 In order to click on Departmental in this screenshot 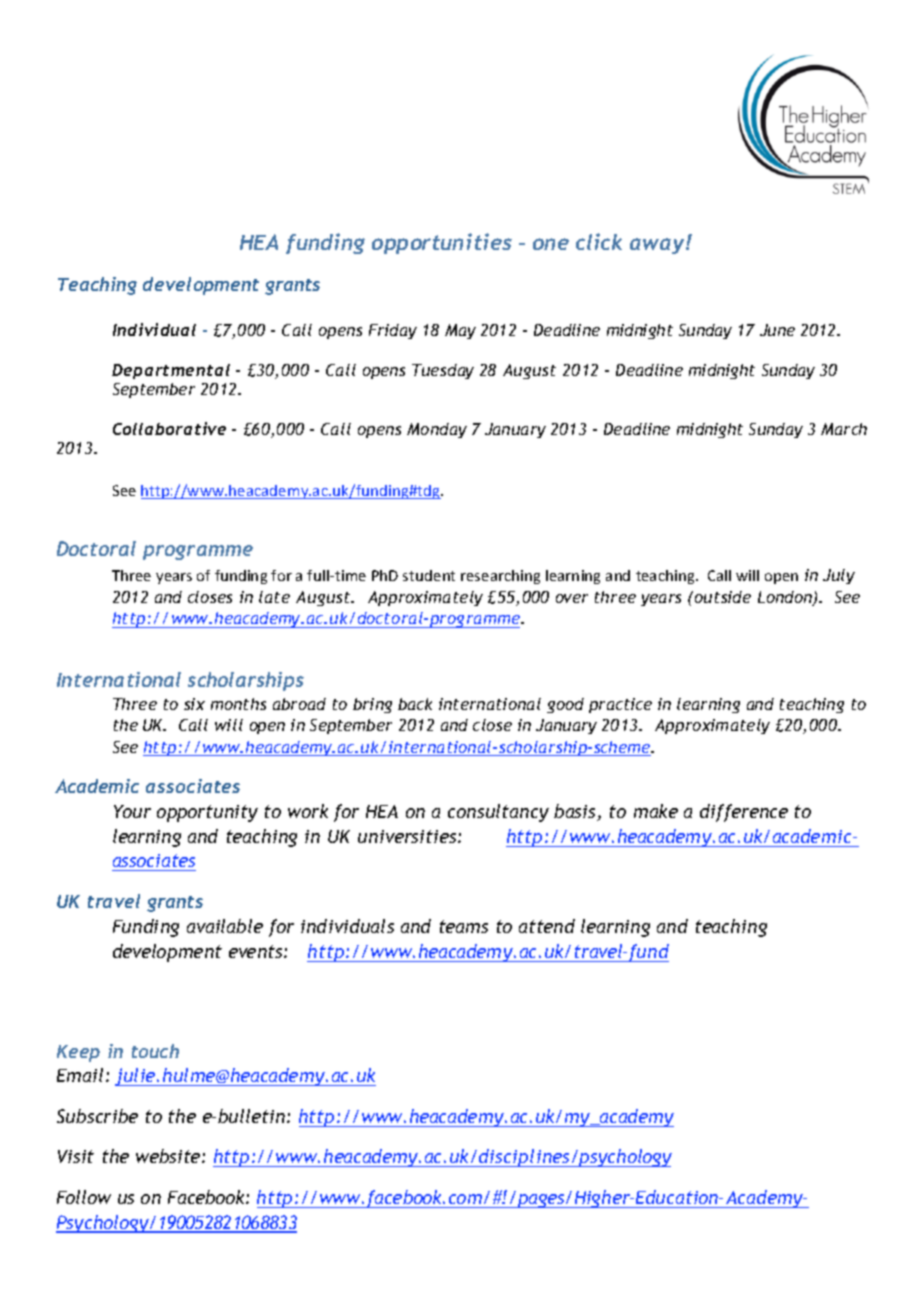, I will do `click(171, 371)`.
